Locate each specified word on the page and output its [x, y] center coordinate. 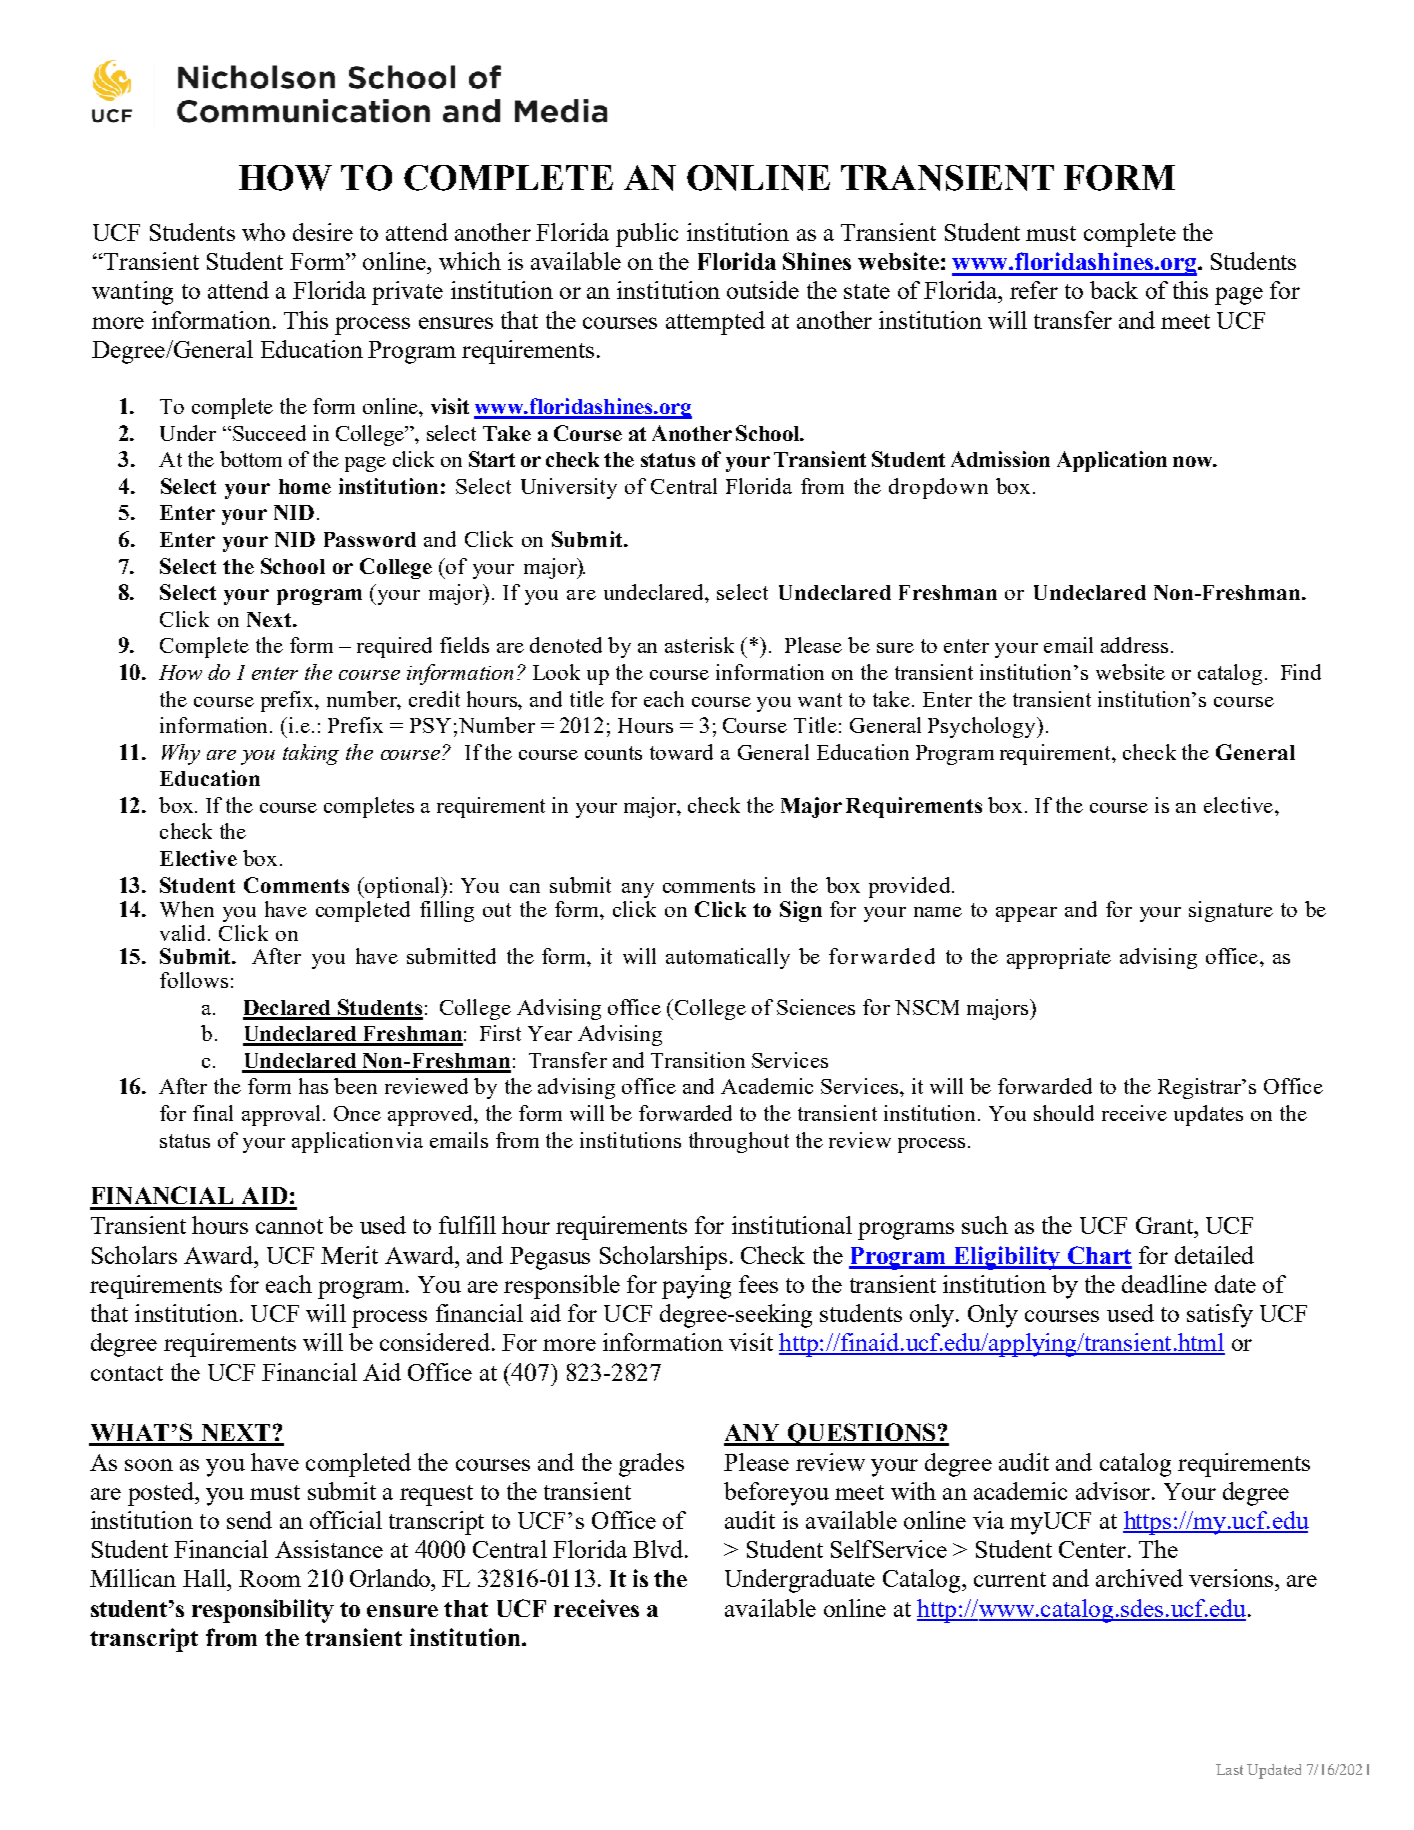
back [1114, 290]
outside [763, 290]
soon [149, 1465]
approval [281, 1115]
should [1064, 1113]
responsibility [263, 1611]
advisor [1114, 1491]
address [1134, 645]
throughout [739, 1142]
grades [651, 1465]
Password [370, 539]
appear [1026, 914]
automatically [728, 958]
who [263, 232]
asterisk [699, 645]
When [187, 909]
